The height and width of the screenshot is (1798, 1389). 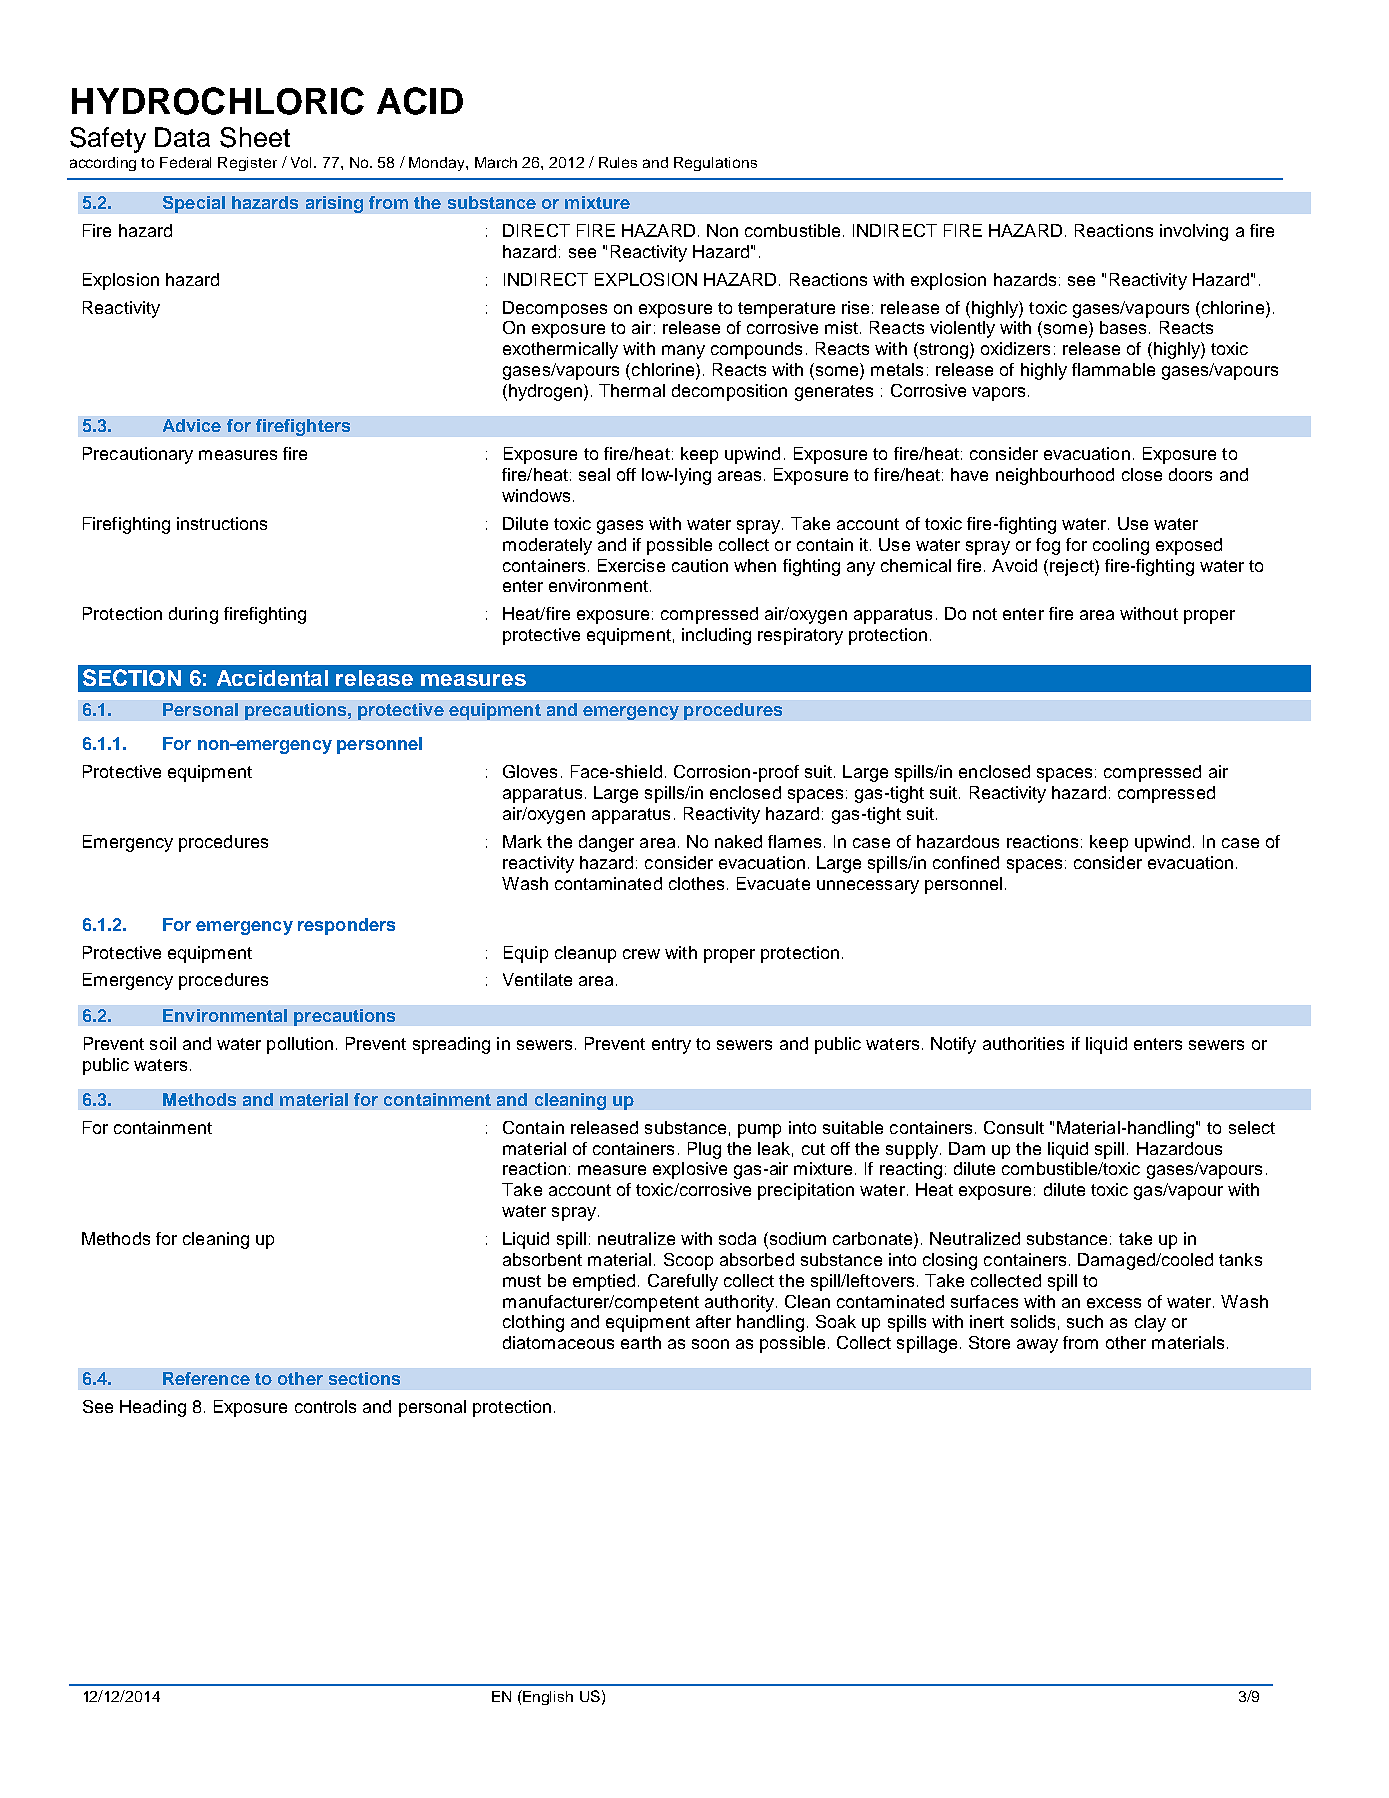 I want to click on cooling, so click(x=1121, y=546).
